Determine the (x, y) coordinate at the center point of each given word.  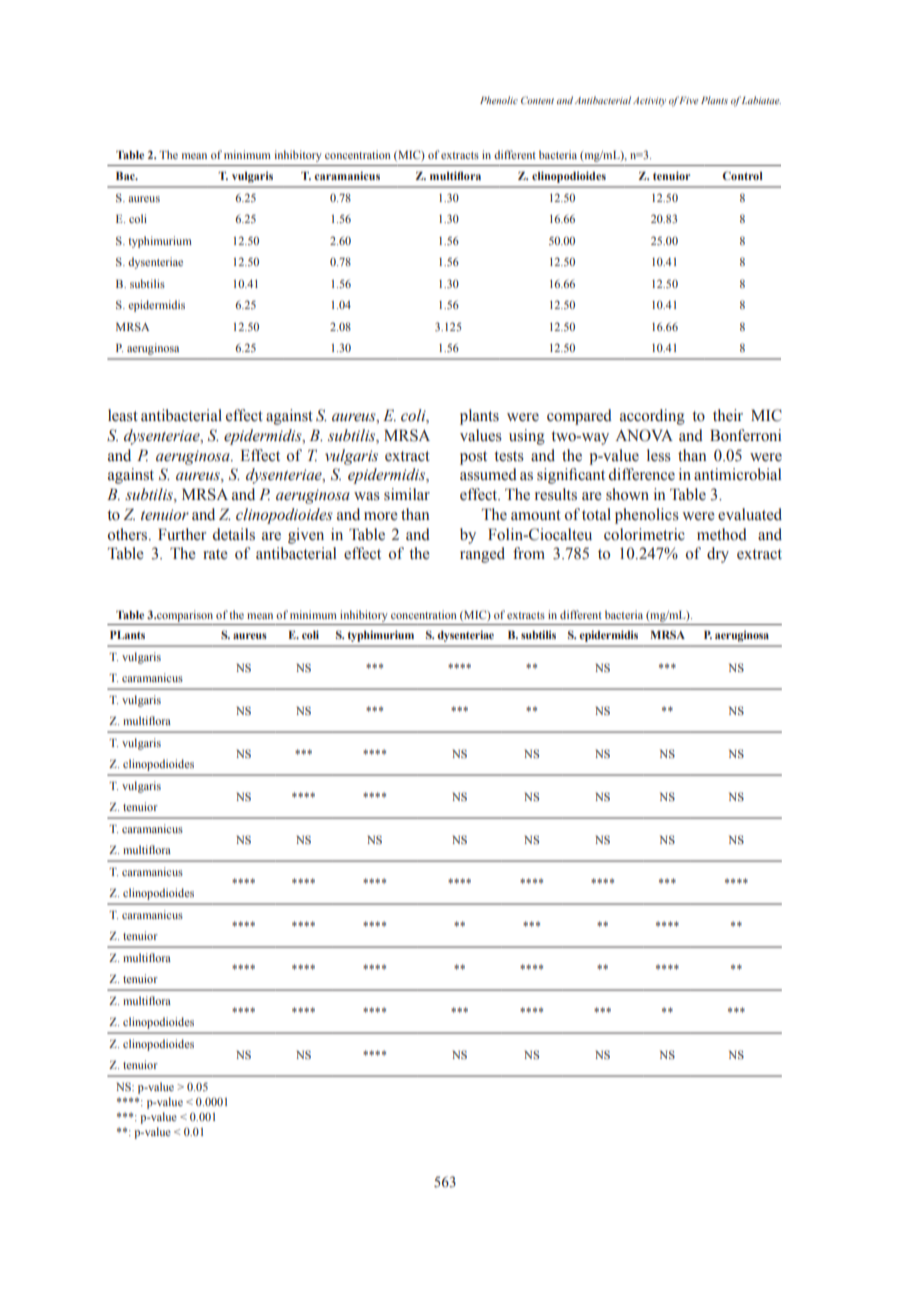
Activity (649, 101)
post (473, 458)
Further (182, 534)
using (527, 437)
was (367, 496)
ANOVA (644, 435)
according (652, 417)
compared (579, 417)
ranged (482, 555)
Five (688, 100)
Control (742, 175)
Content (537, 100)
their (728, 415)
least (123, 415)
